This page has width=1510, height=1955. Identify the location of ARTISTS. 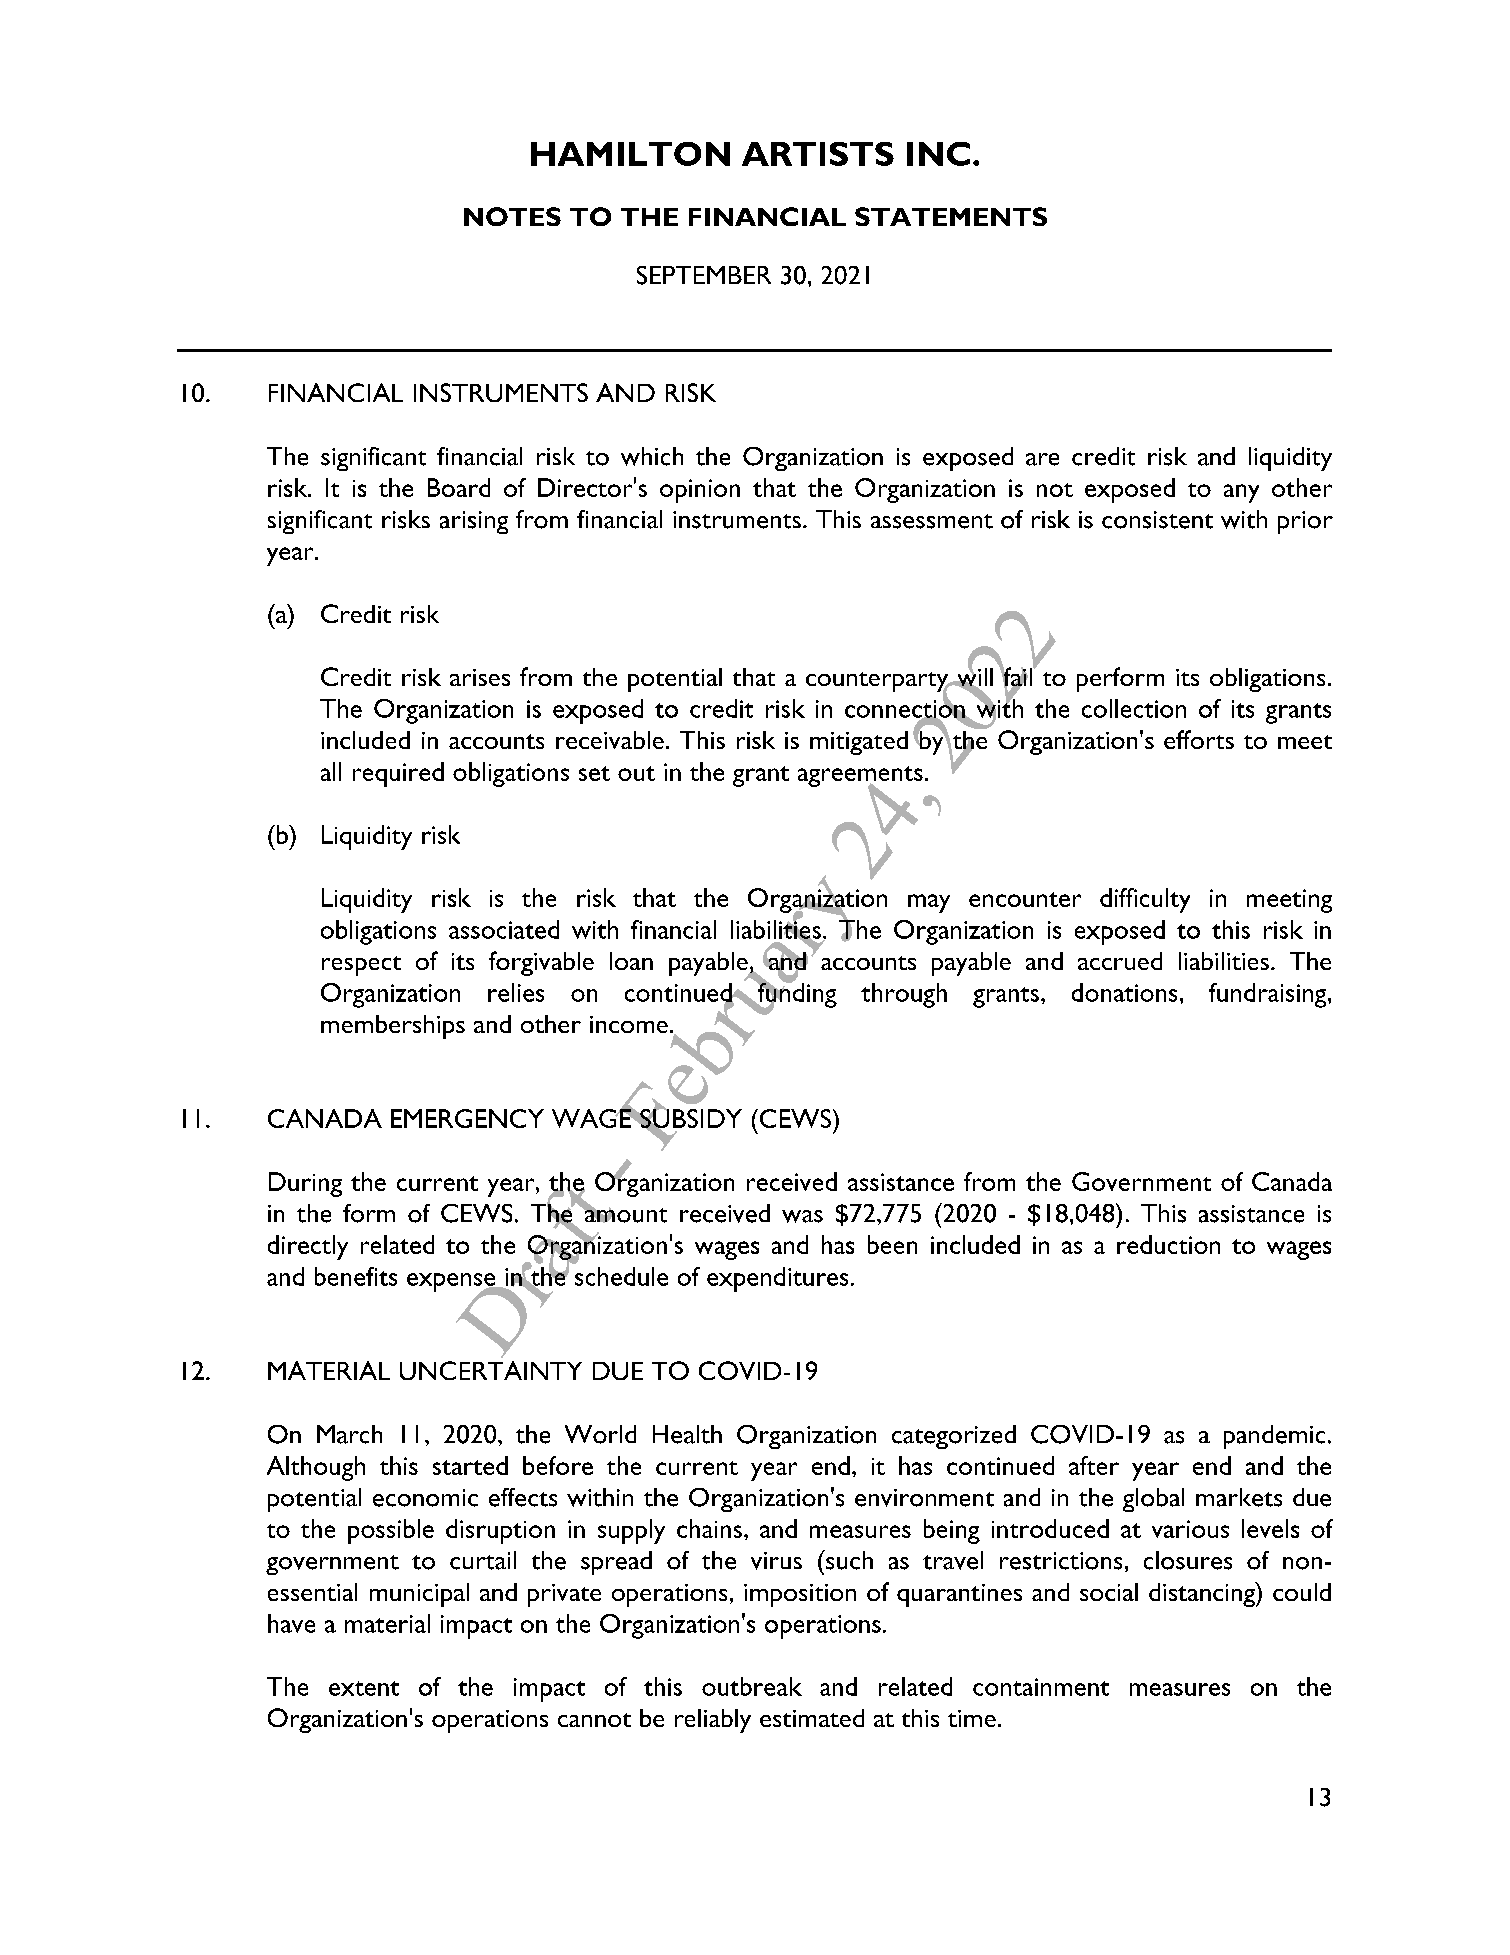
(818, 154).
